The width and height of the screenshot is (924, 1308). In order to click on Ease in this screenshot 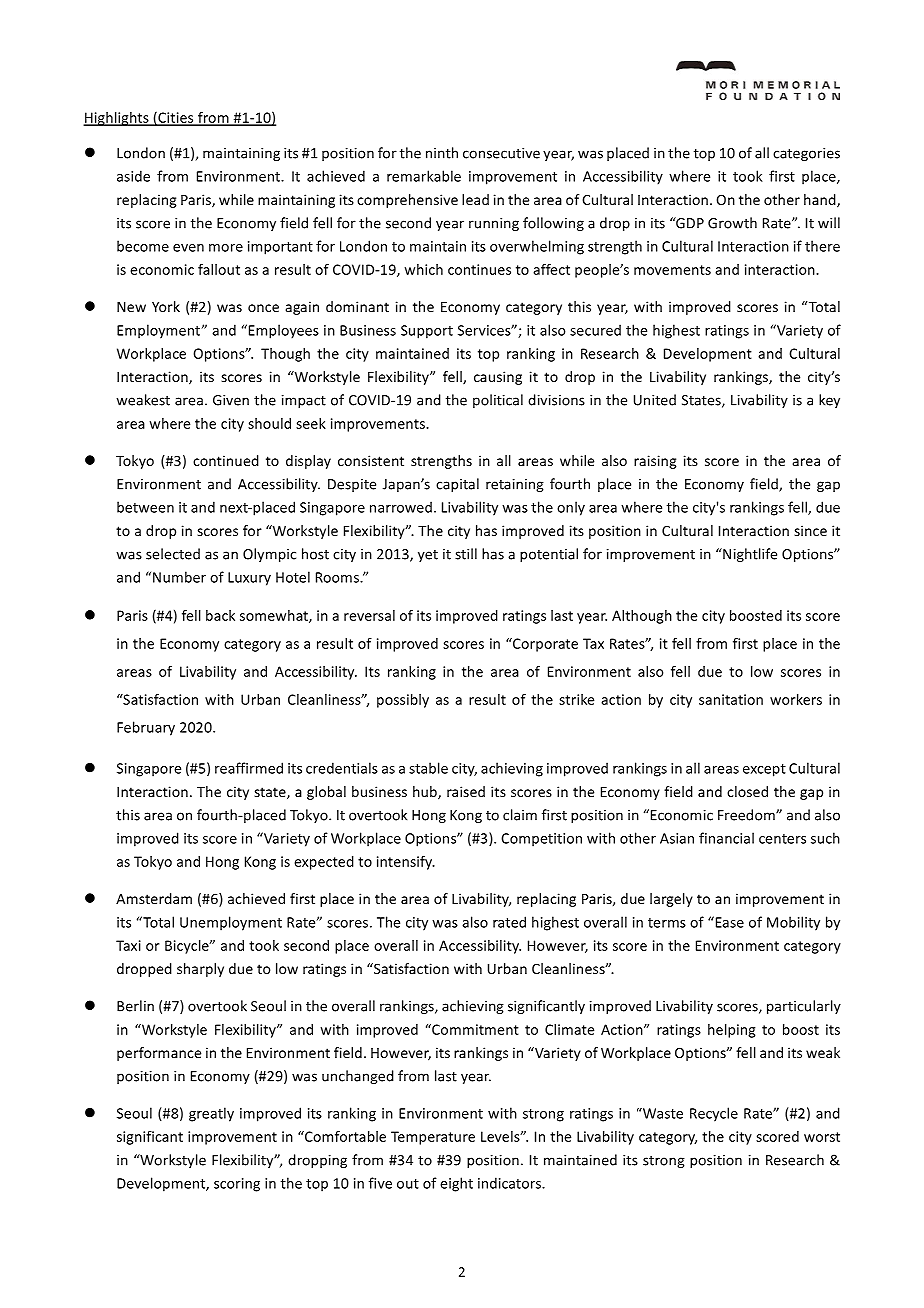, I will do `click(728, 922)`.
